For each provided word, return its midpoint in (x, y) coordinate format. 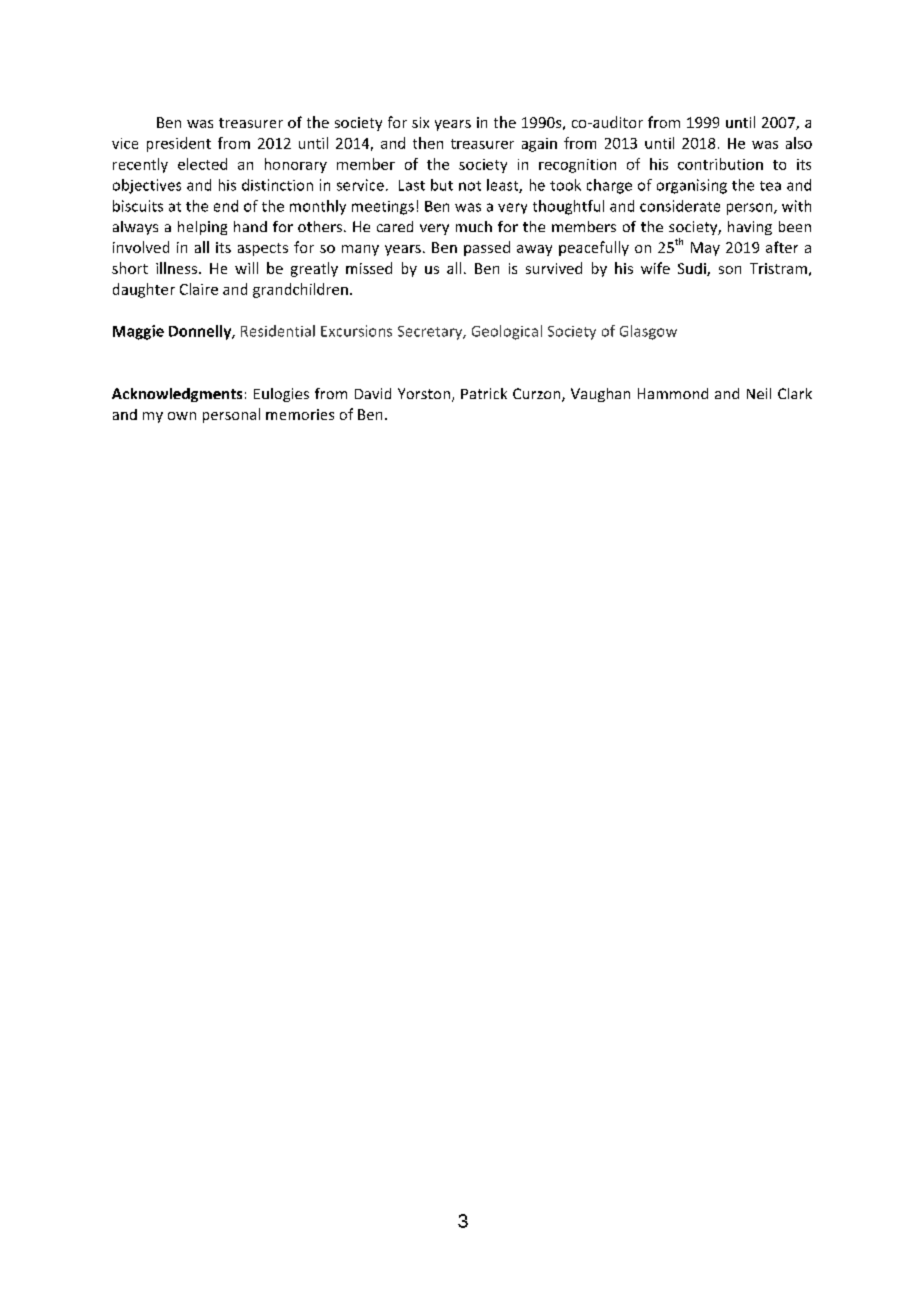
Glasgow (648, 332)
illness (178, 268)
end (226, 206)
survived (554, 268)
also (799, 143)
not (470, 186)
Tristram (778, 268)
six (420, 122)
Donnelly (201, 332)
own (182, 416)
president (179, 144)
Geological (507, 332)
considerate (680, 206)
